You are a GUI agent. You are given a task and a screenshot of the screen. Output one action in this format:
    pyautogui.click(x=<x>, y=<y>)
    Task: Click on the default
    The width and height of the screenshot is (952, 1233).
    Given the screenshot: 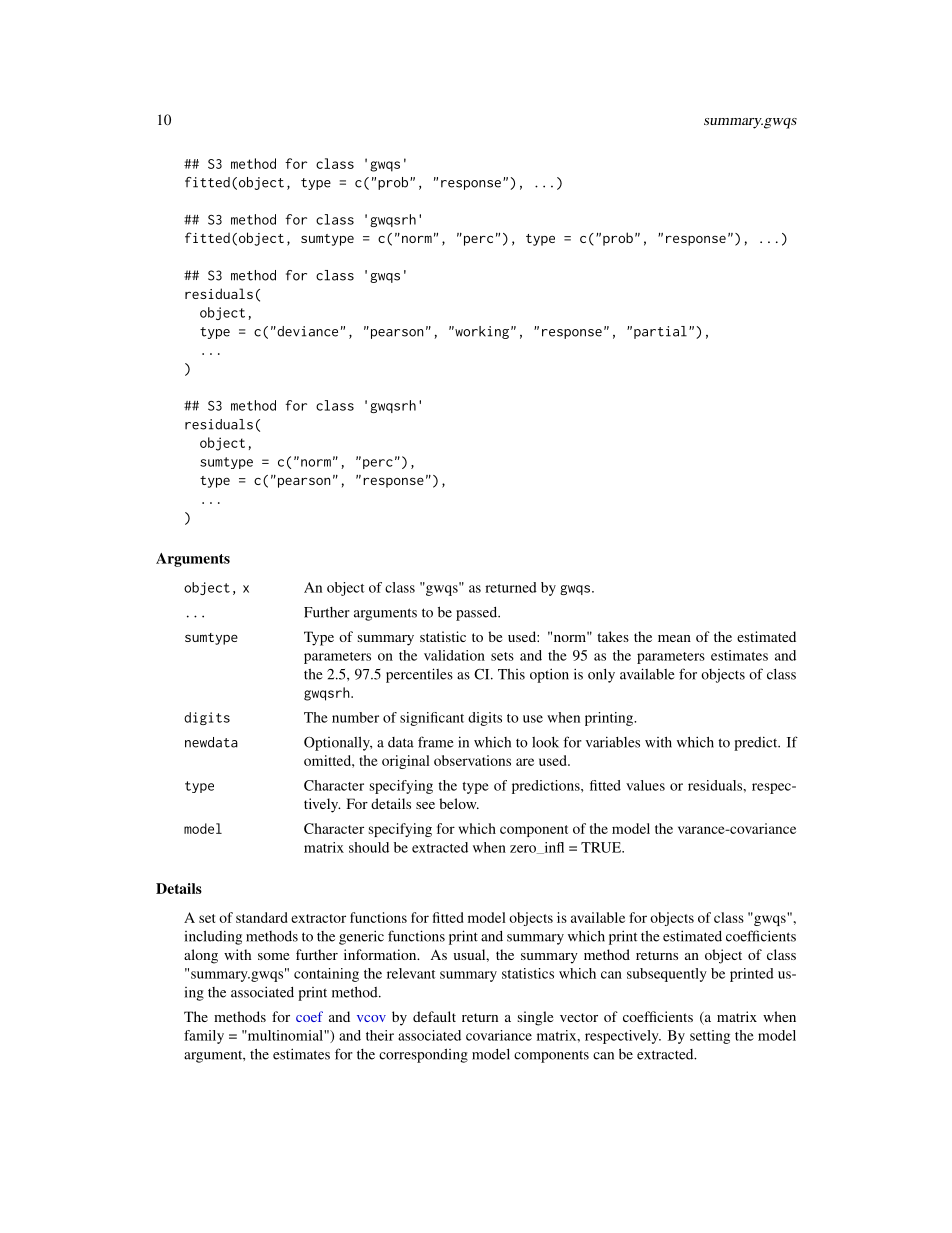 What is the action you would take?
    pyautogui.click(x=434, y=1016)
